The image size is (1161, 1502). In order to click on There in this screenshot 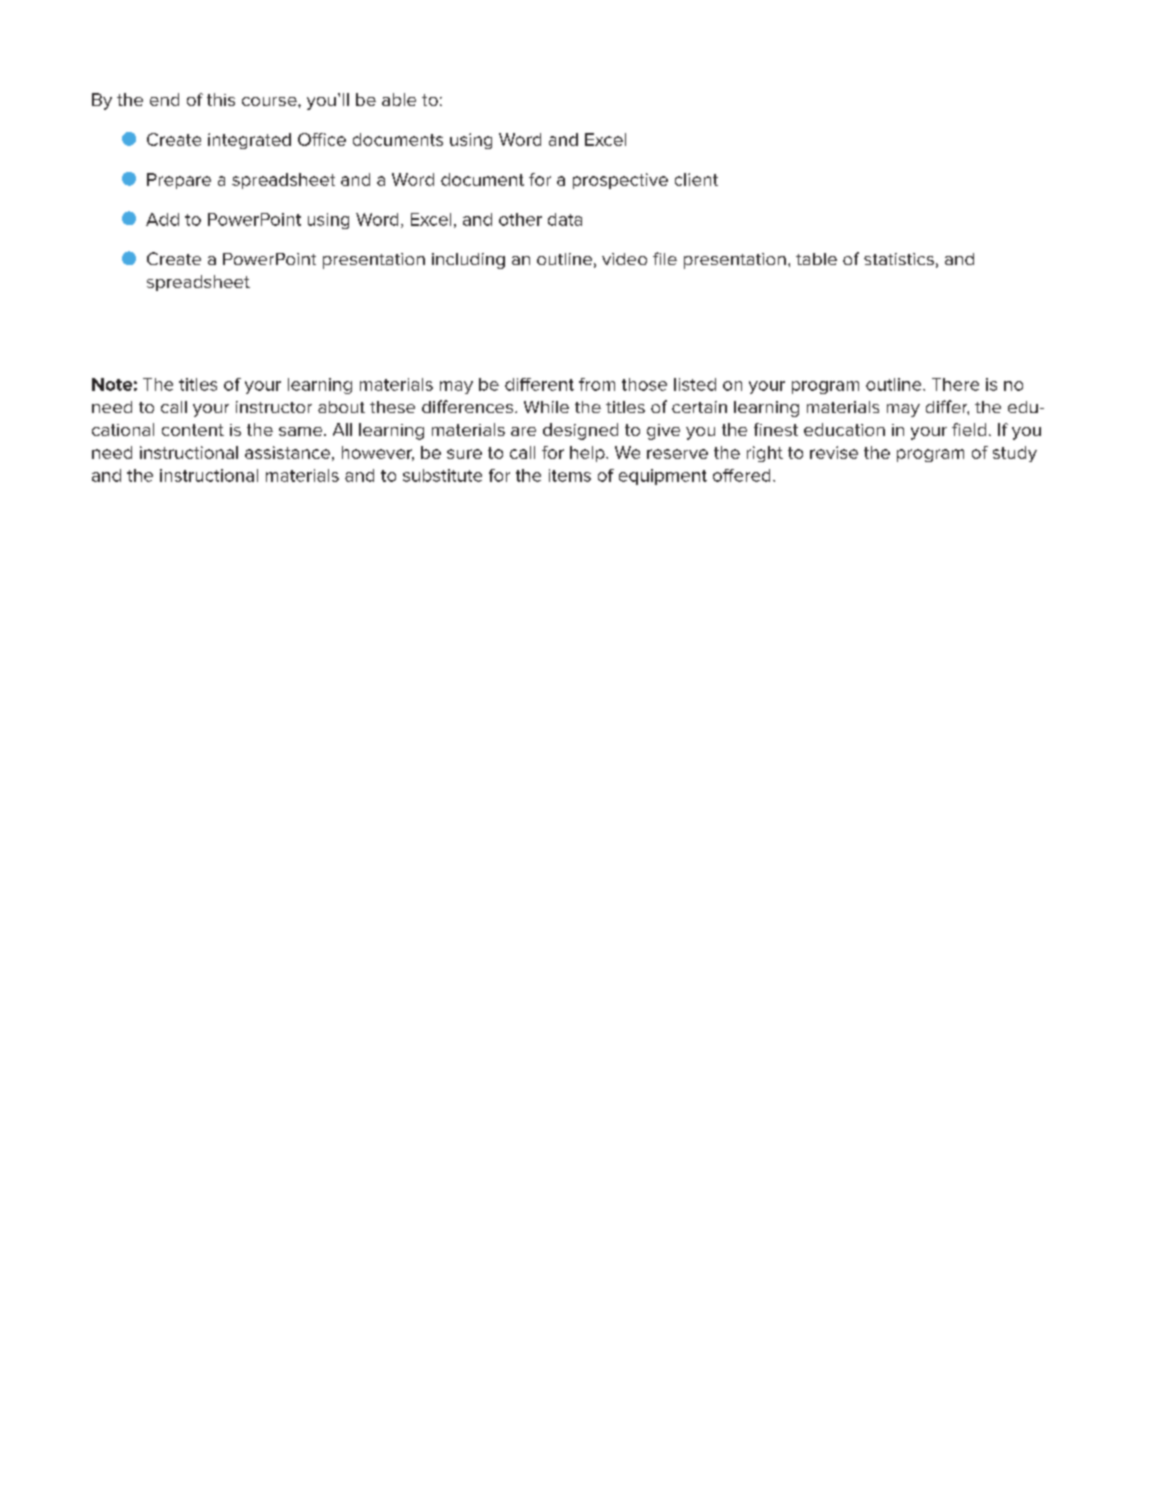, I will do `click(955, 384)`.
